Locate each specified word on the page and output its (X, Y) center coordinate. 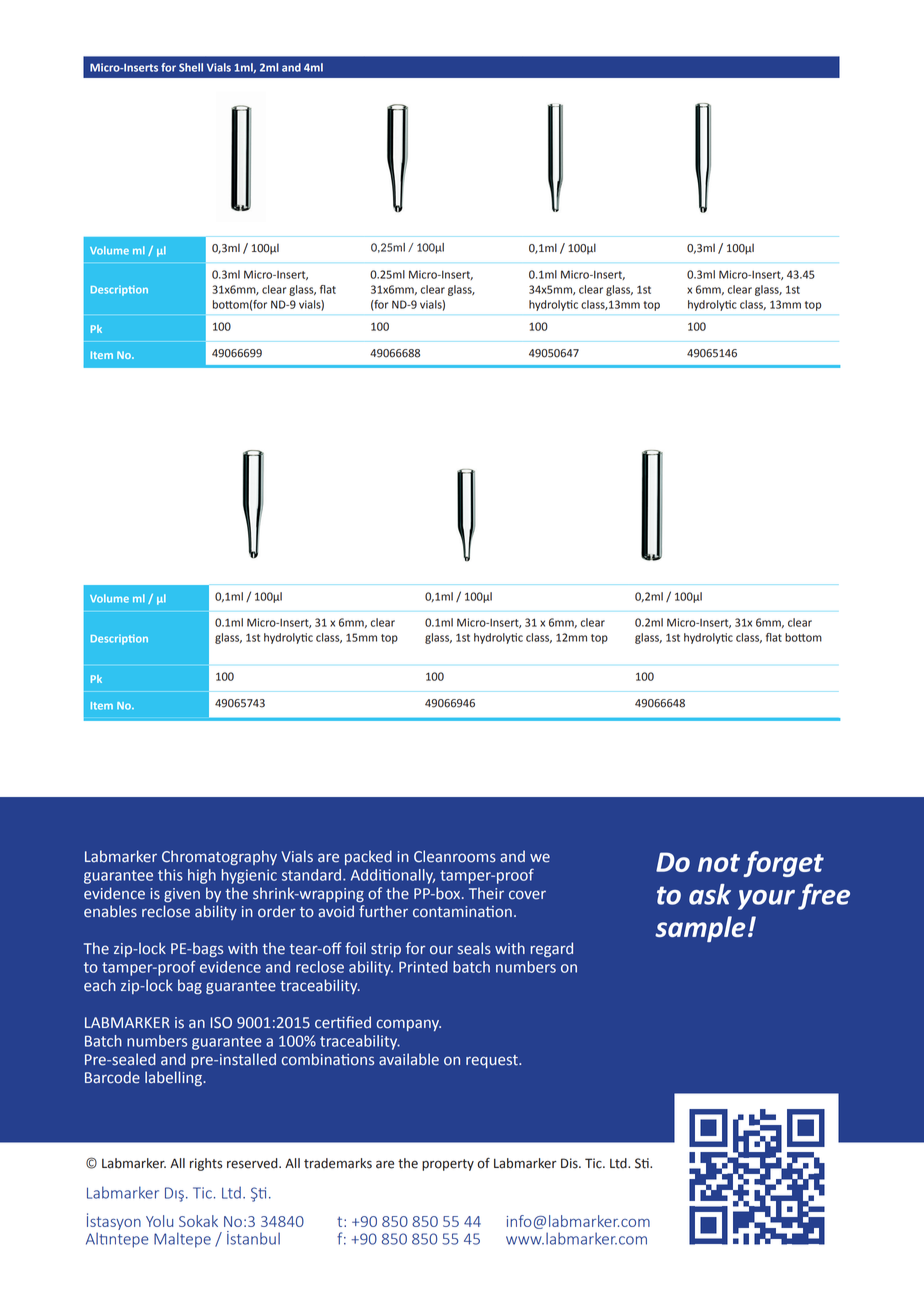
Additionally (393, 876)
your (766, 900)
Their (486, 893)
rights (206, 1164)
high (202, 876)
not (719, 863)
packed (368, 857)
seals (474, 948)
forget (784, 864)
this (170, 875)
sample (700, 929)
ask (710, 894)
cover (527, 895)
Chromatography (219, 857)
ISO (221, 1023)
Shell (191, 67)
